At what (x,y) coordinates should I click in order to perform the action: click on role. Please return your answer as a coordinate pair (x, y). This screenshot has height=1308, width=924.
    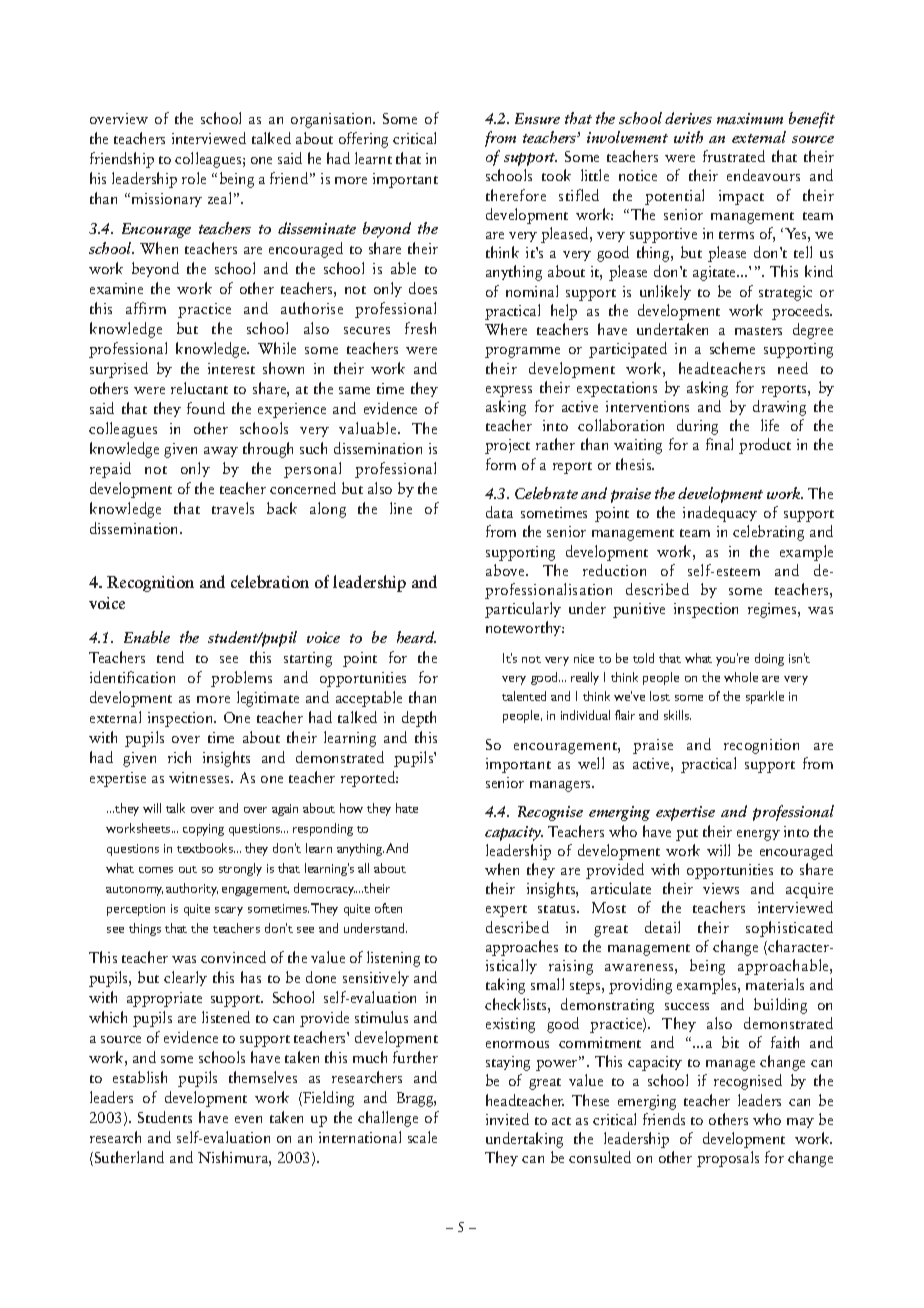
    Looking at the image, I should click on (194, 178).
